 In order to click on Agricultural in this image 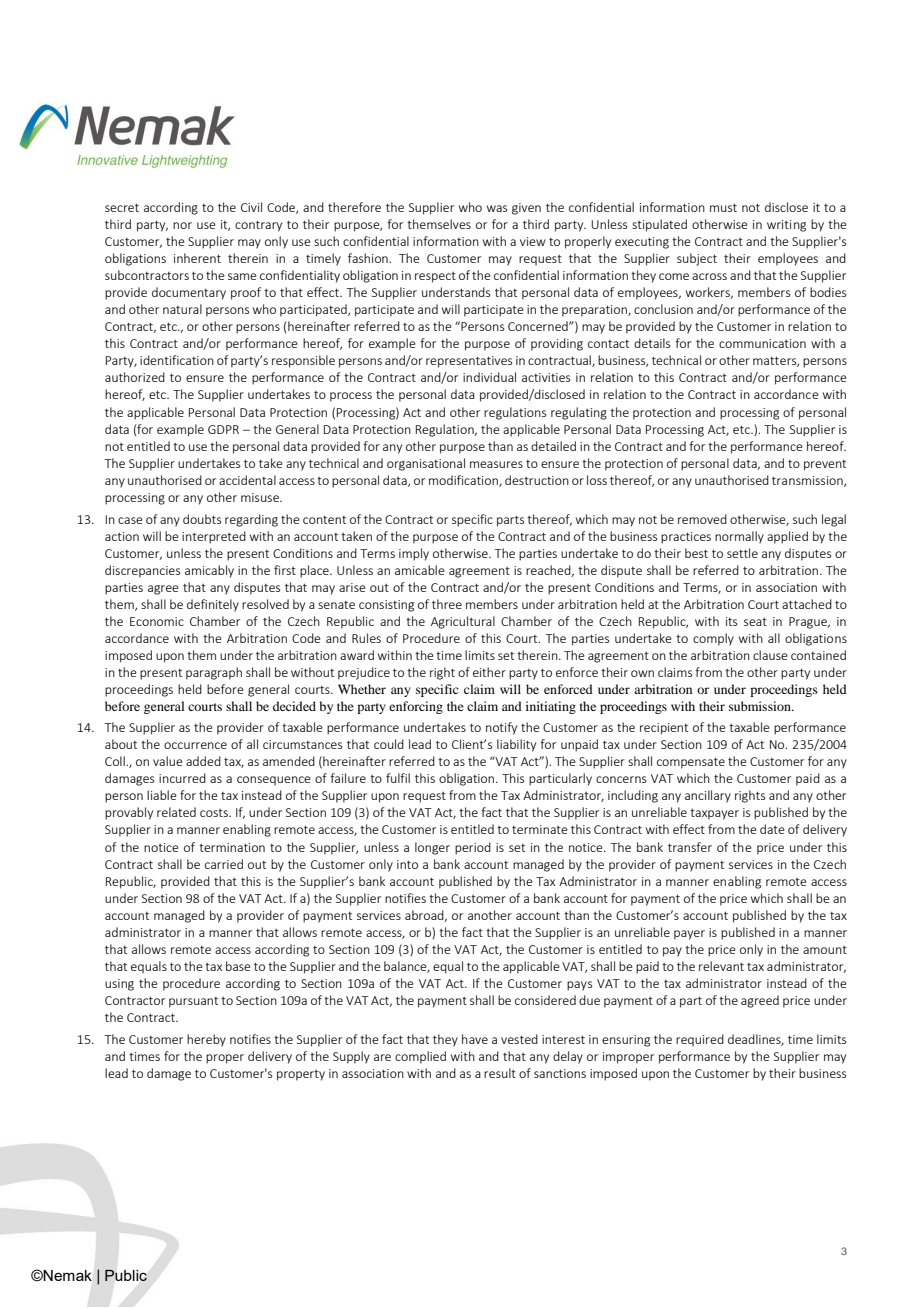, I will do `click(463, 622)`.
